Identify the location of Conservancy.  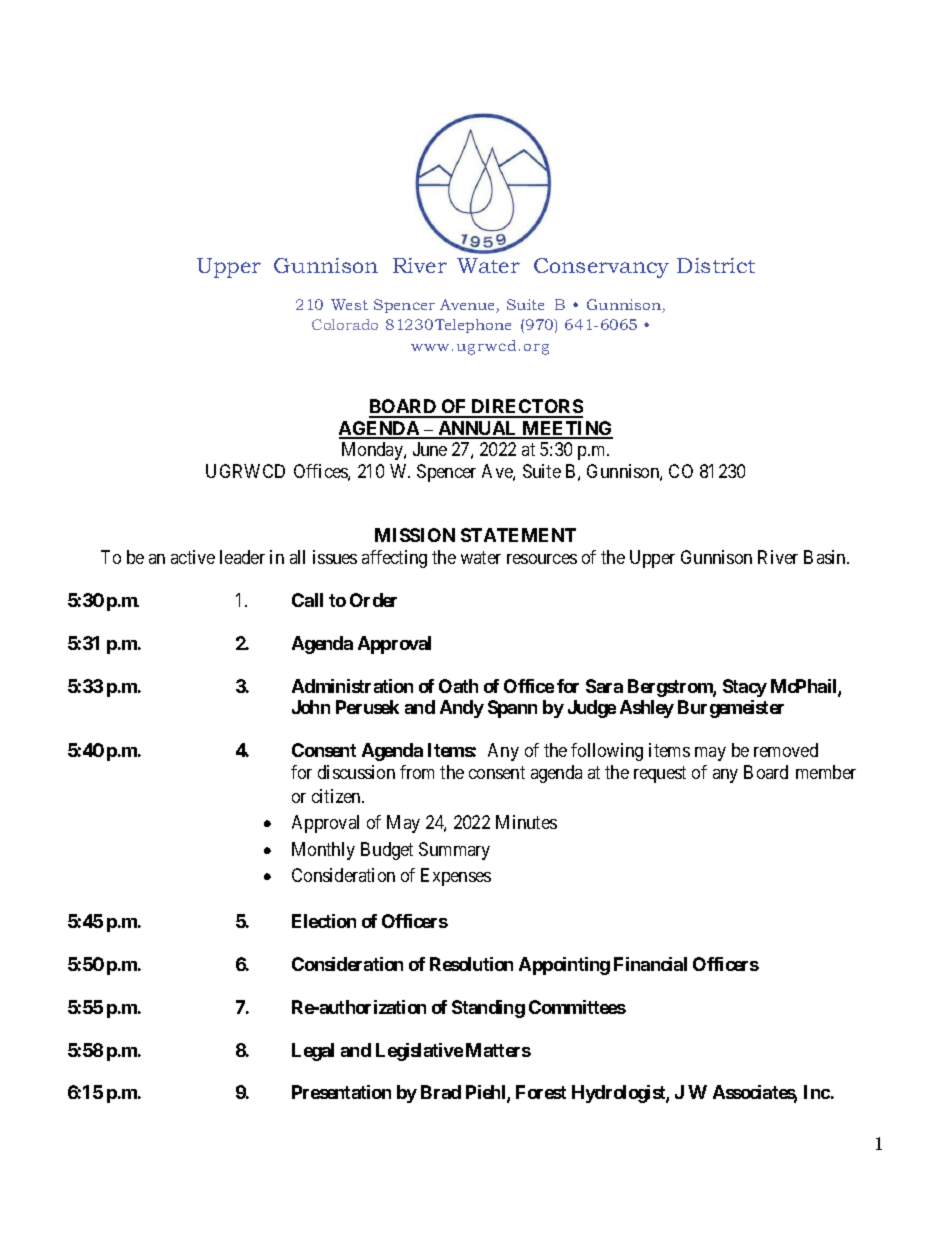
(601, 268).
